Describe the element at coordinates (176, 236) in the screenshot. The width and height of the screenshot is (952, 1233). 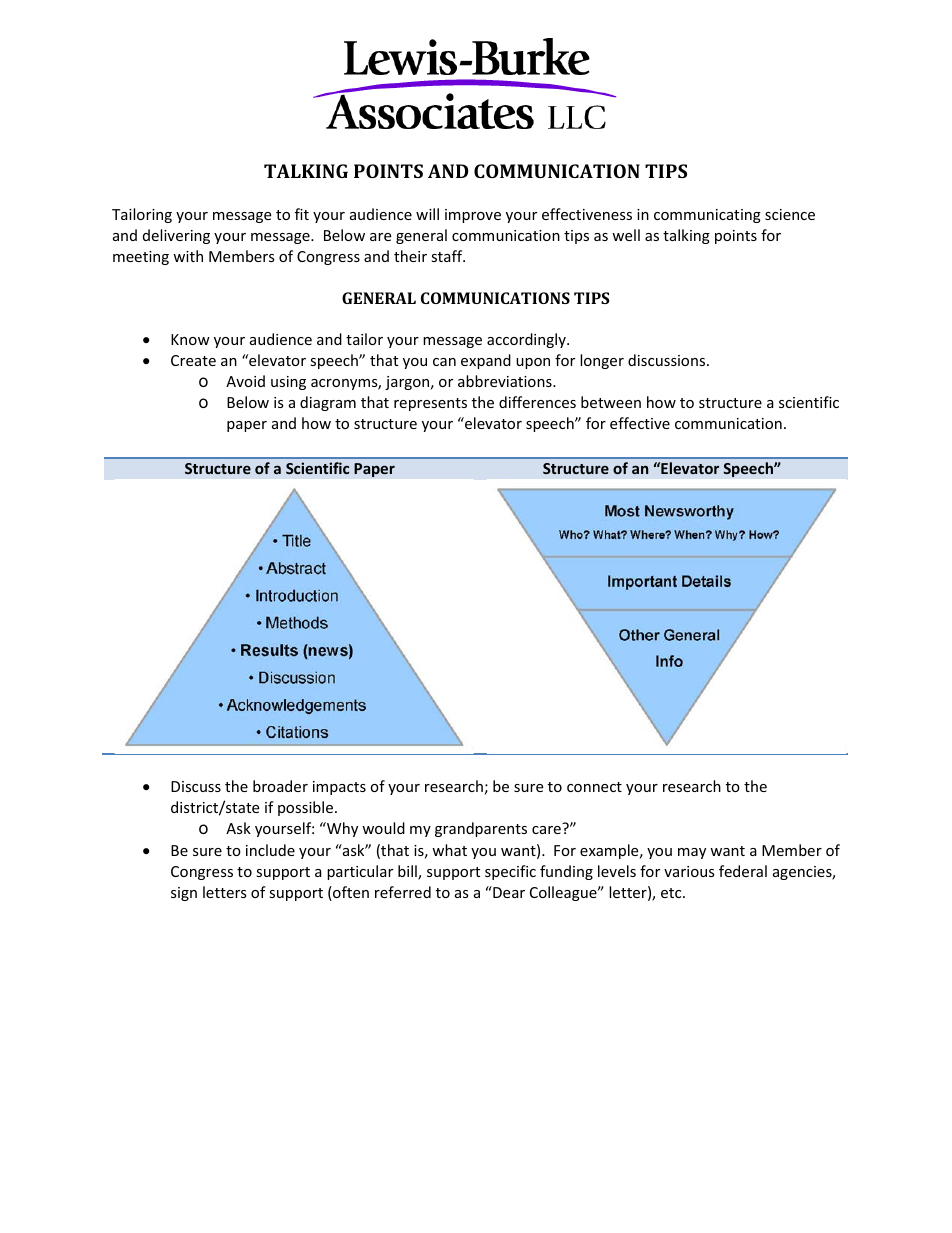
I see `delivering` at that location.
